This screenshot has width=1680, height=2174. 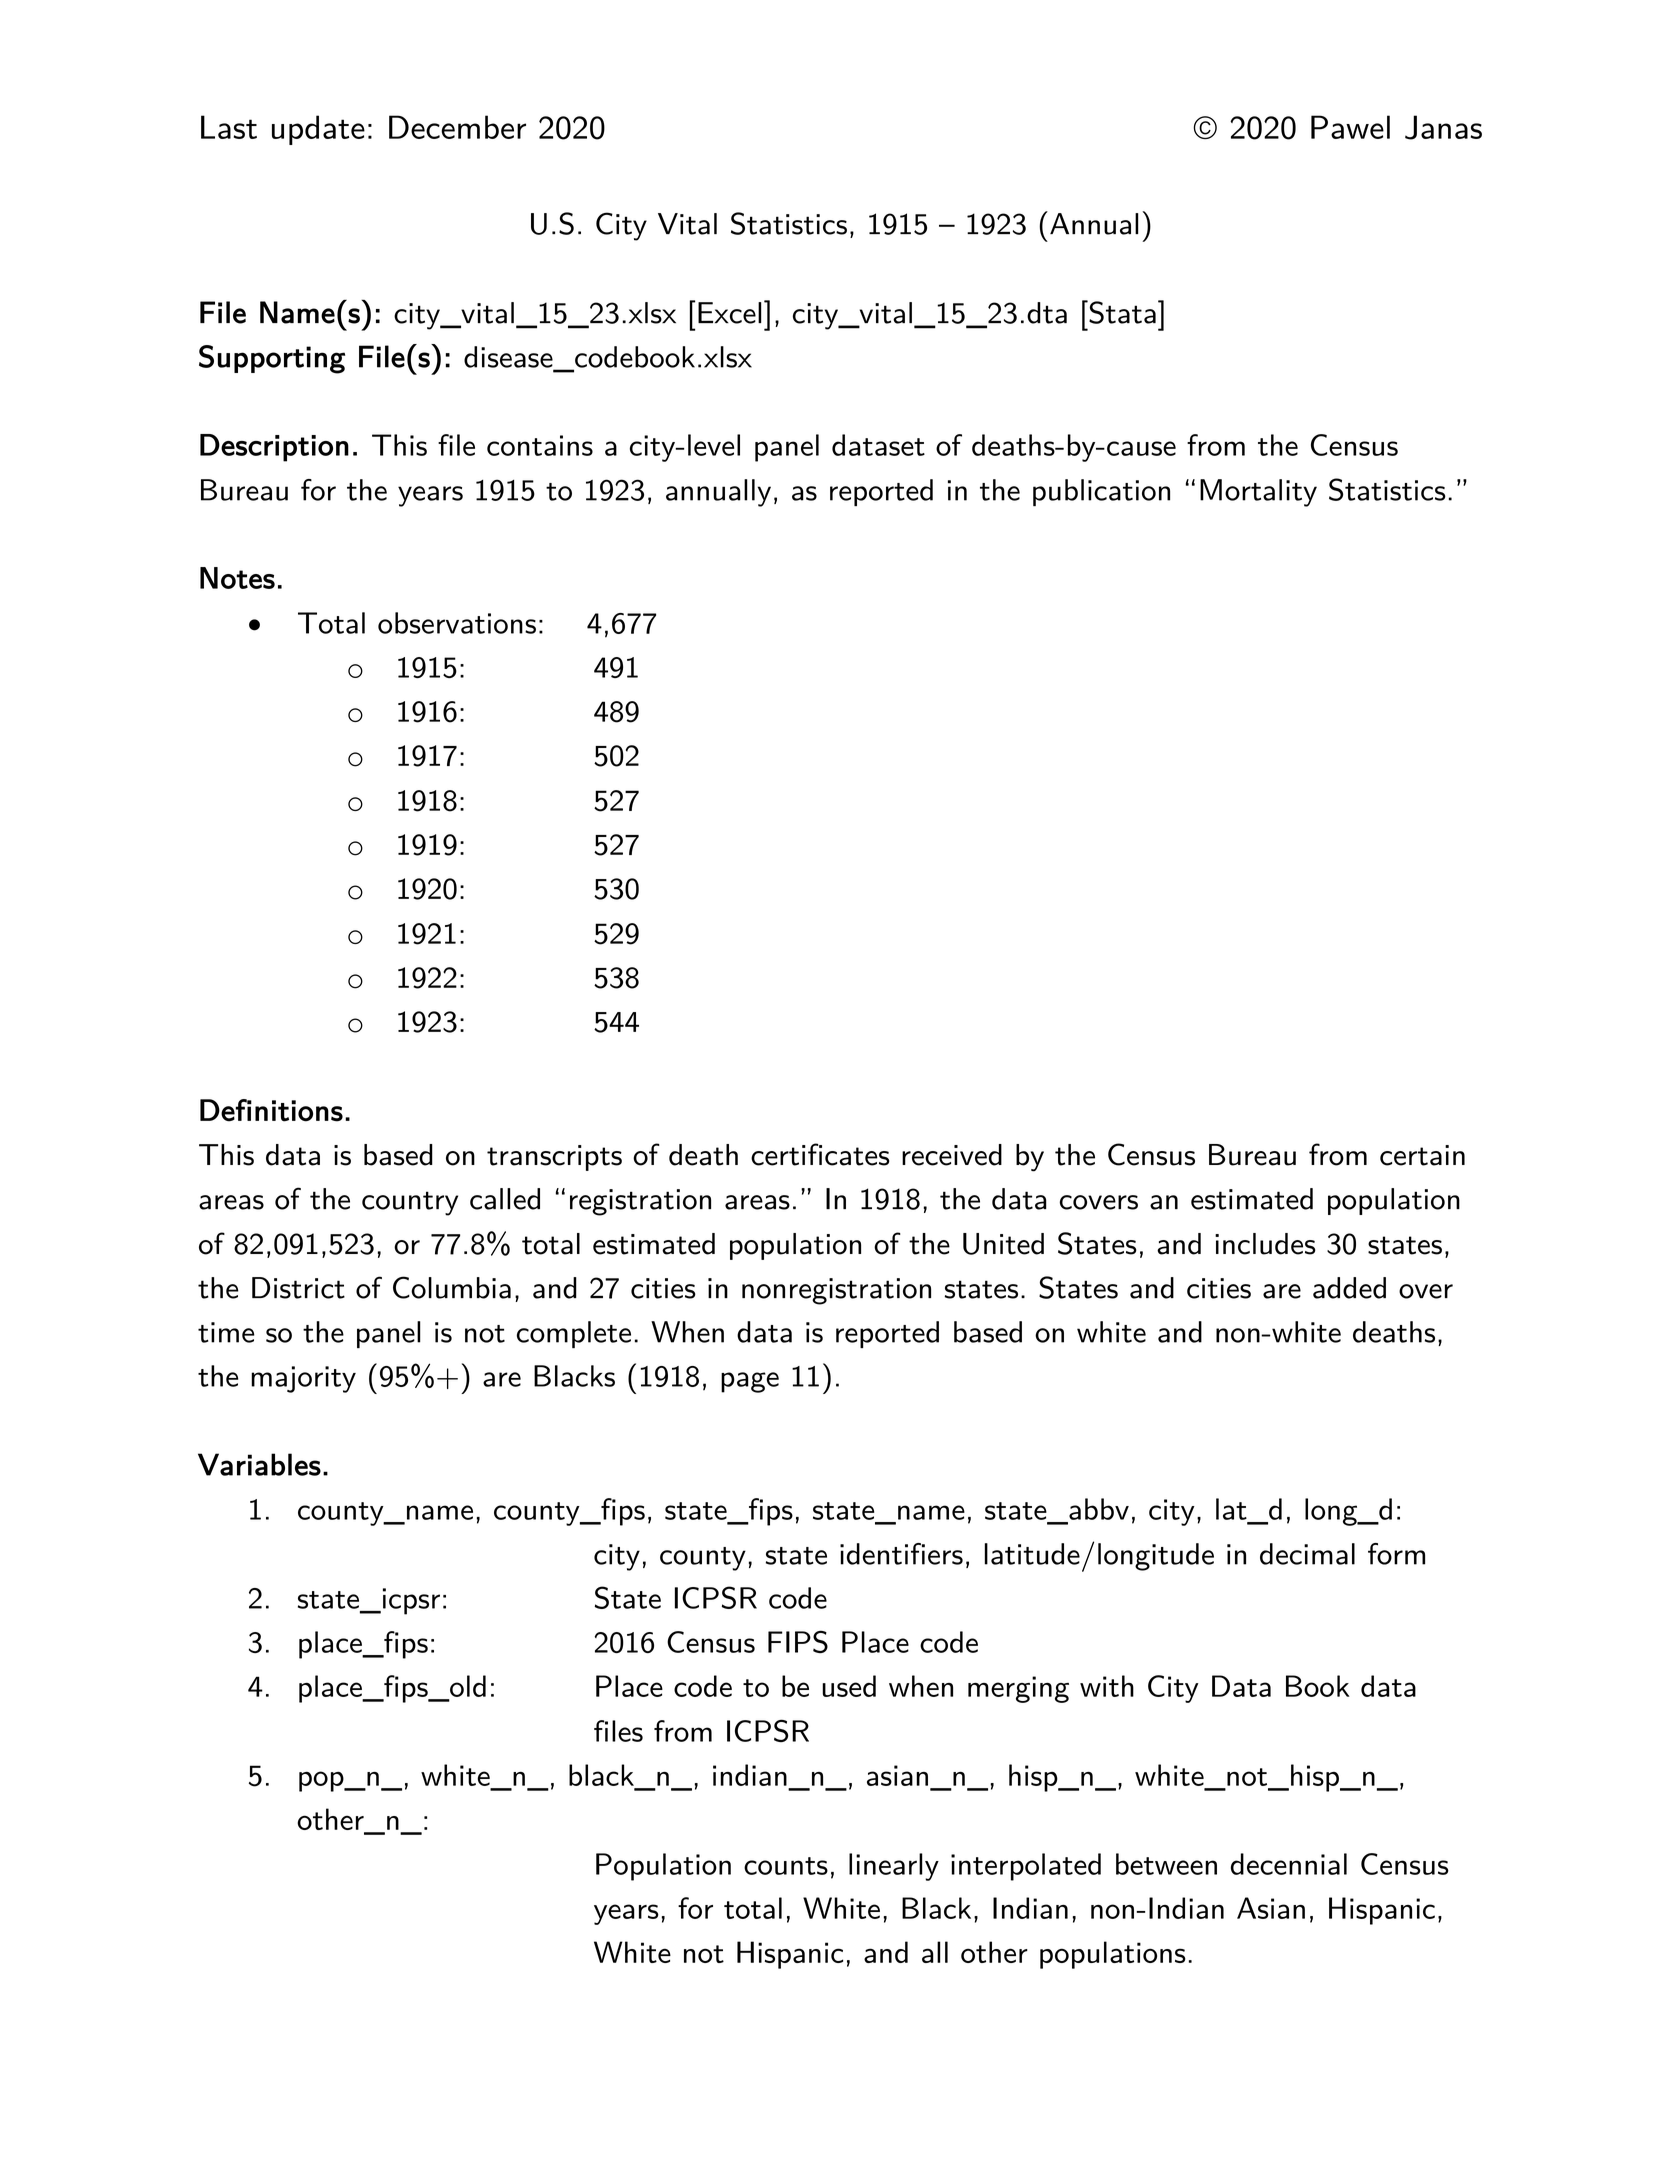 I want to click on update, so click(x=318, y=130).
